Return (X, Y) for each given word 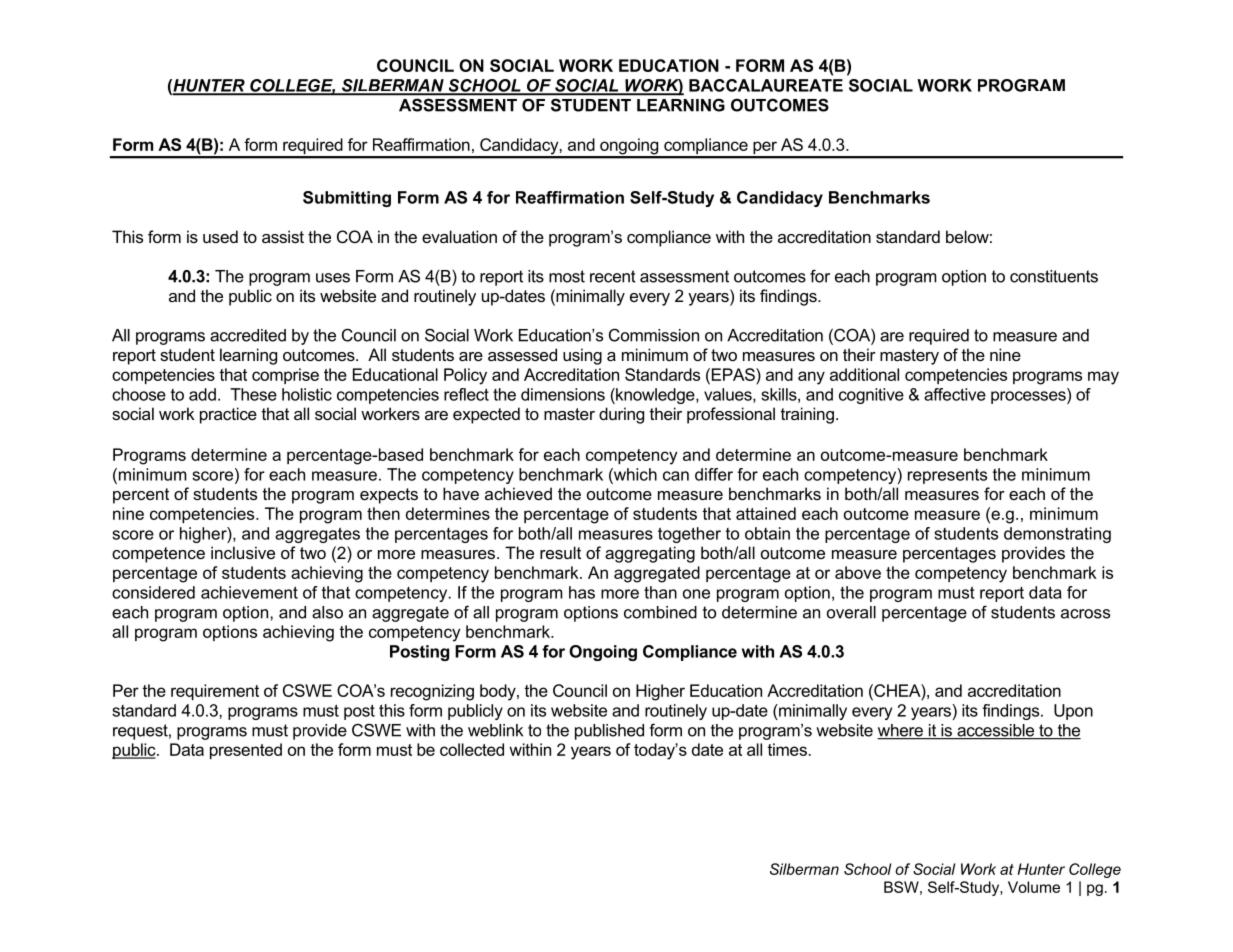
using (582, 356)
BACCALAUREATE (766, 85)
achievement (249, 592)
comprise (285, 376)
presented (246, 751)
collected (472, 749)
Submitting (347, 199)
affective (955, 394)
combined (660, 612)
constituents (1054, 276)
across (1085, 614)
